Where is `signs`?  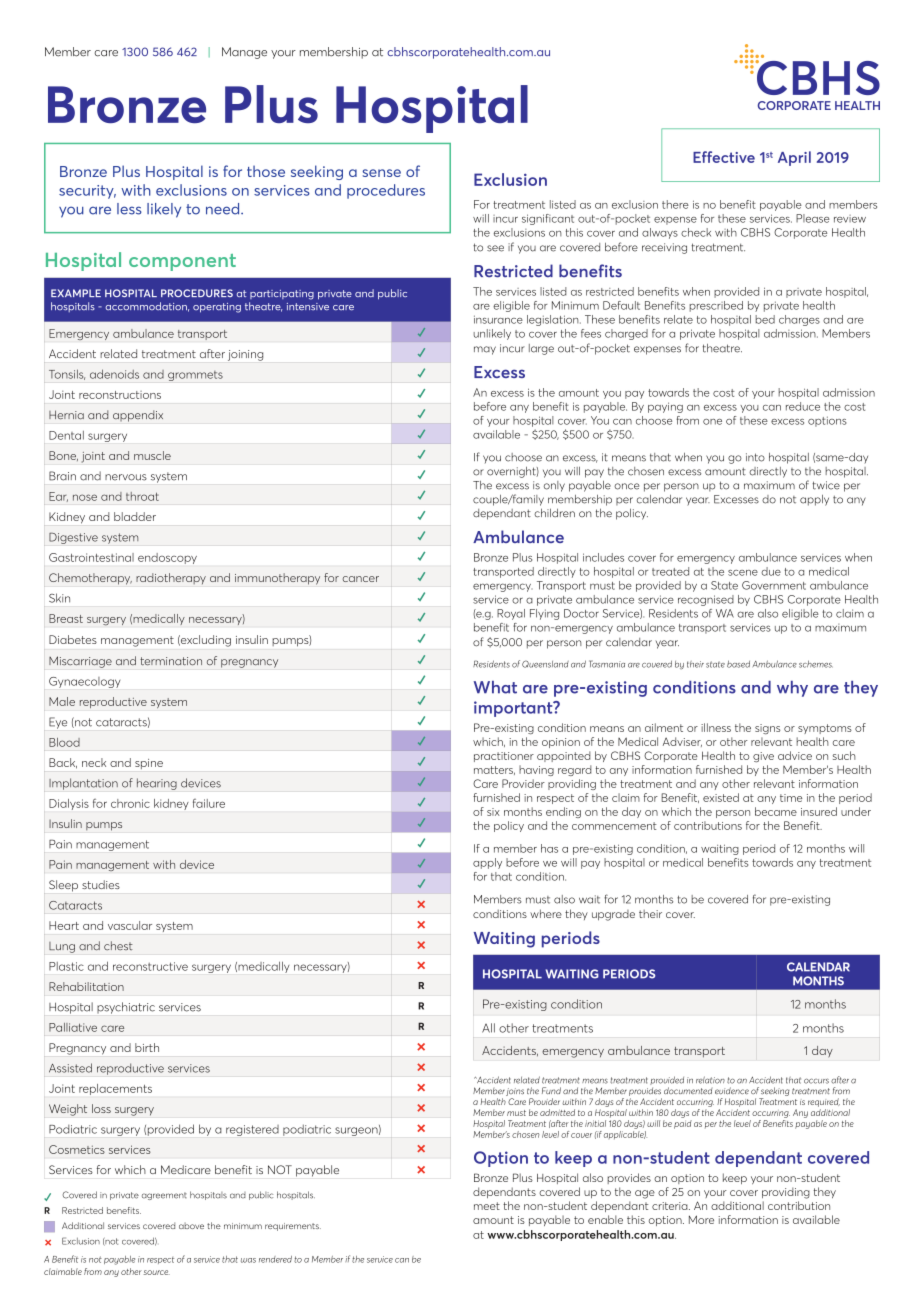 signs is located at coordinates (767, 729).
